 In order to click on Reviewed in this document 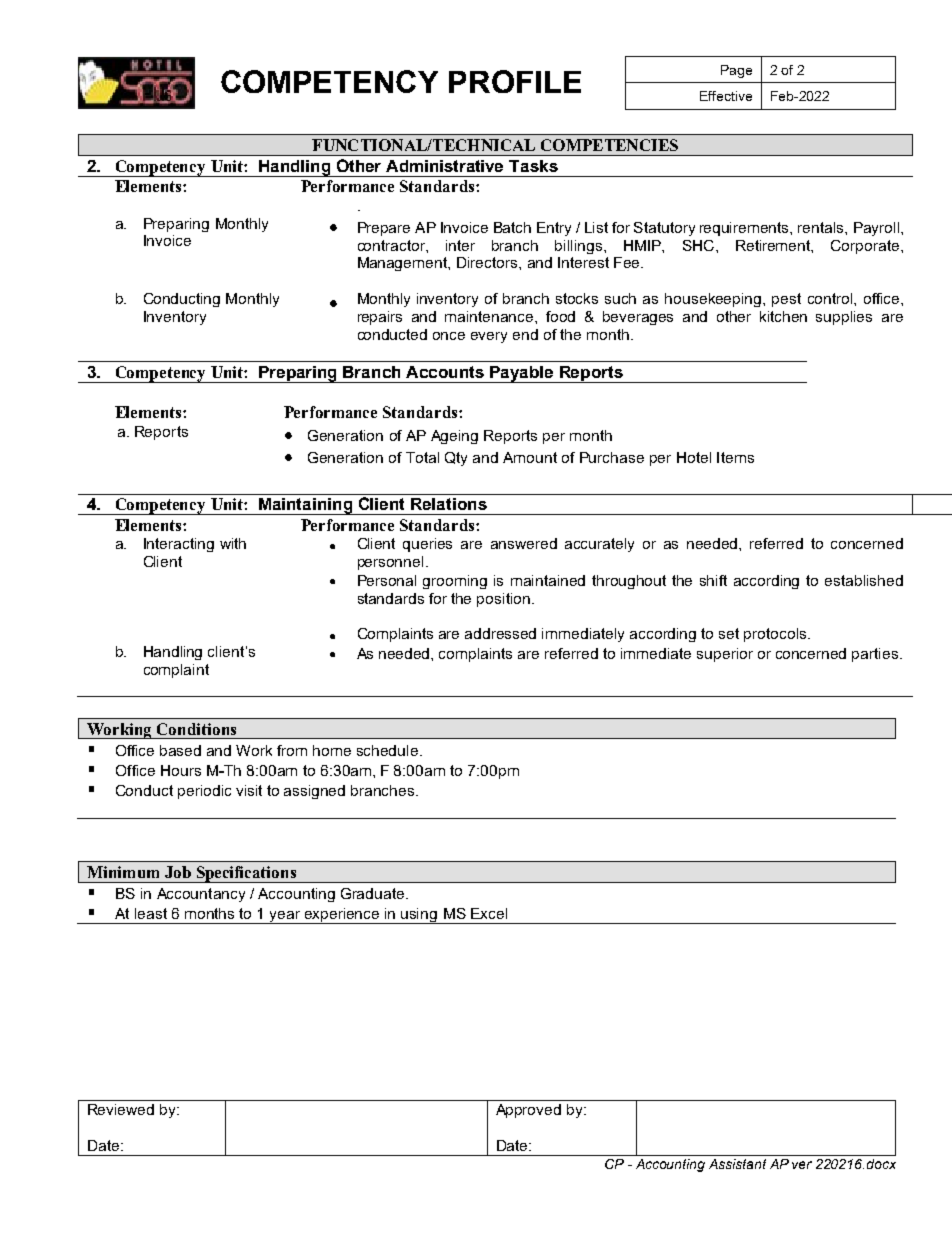, I will do `click(121, 1109)`.
